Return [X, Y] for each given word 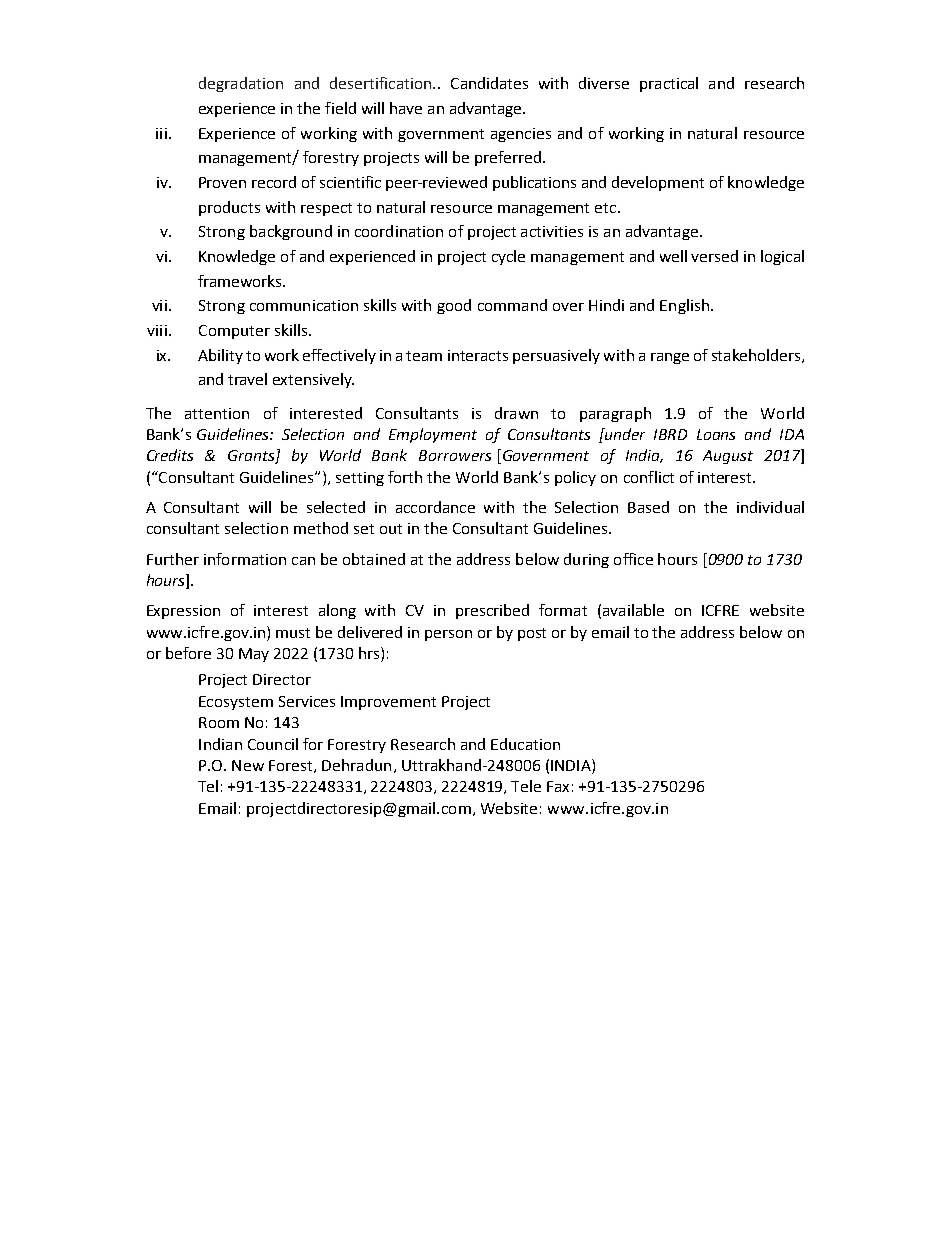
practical [669, 84]
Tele [526, 786]
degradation [241, 84]
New [248, 765]
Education [525, 744]
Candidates [489, 83]
